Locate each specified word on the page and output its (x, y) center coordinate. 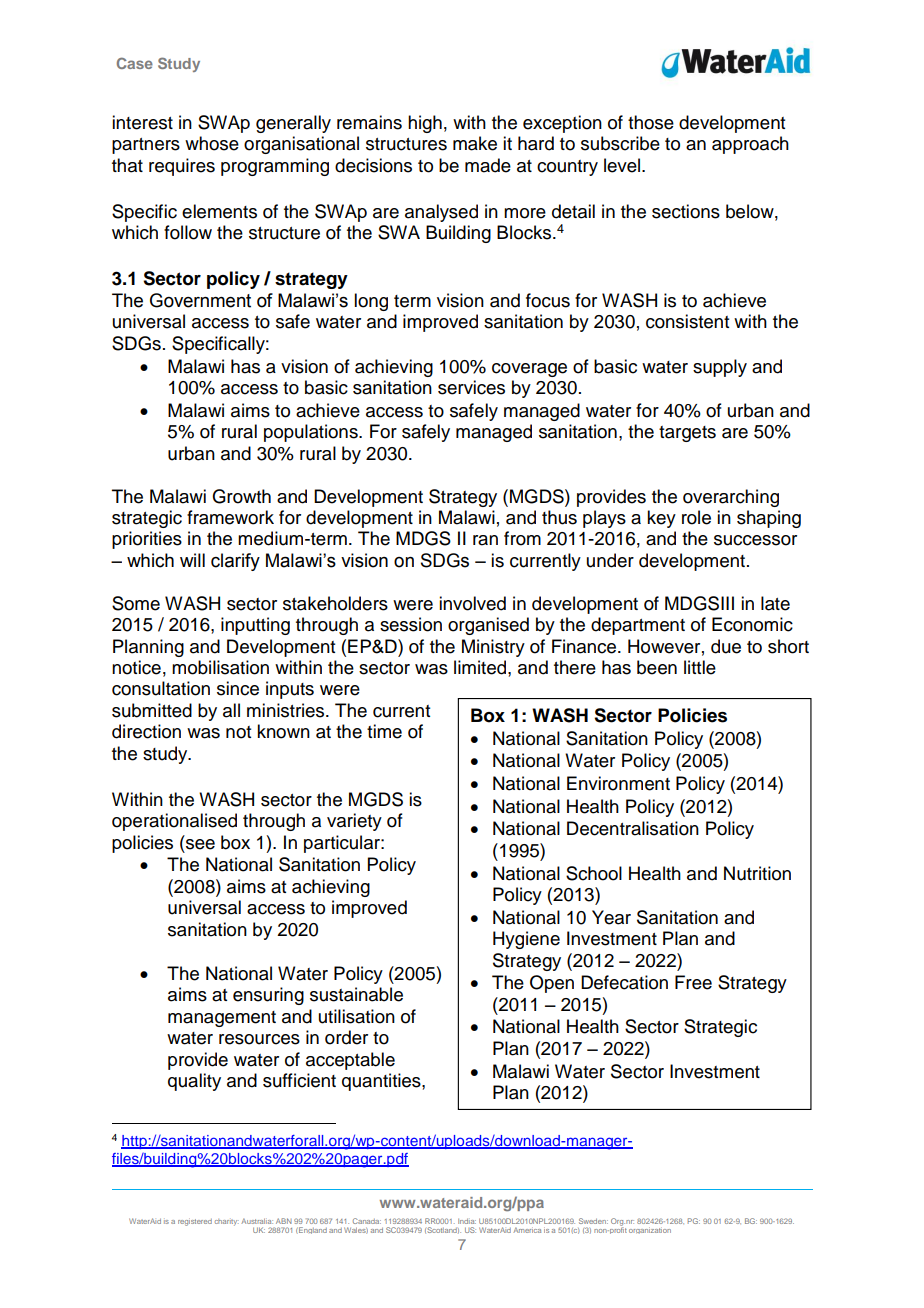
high (425, 124)
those (651, 122)
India (467, 1221)
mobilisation (220, 667)
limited (481, 667)
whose (212, 143)
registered (195, 1222)
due (726, 646)
